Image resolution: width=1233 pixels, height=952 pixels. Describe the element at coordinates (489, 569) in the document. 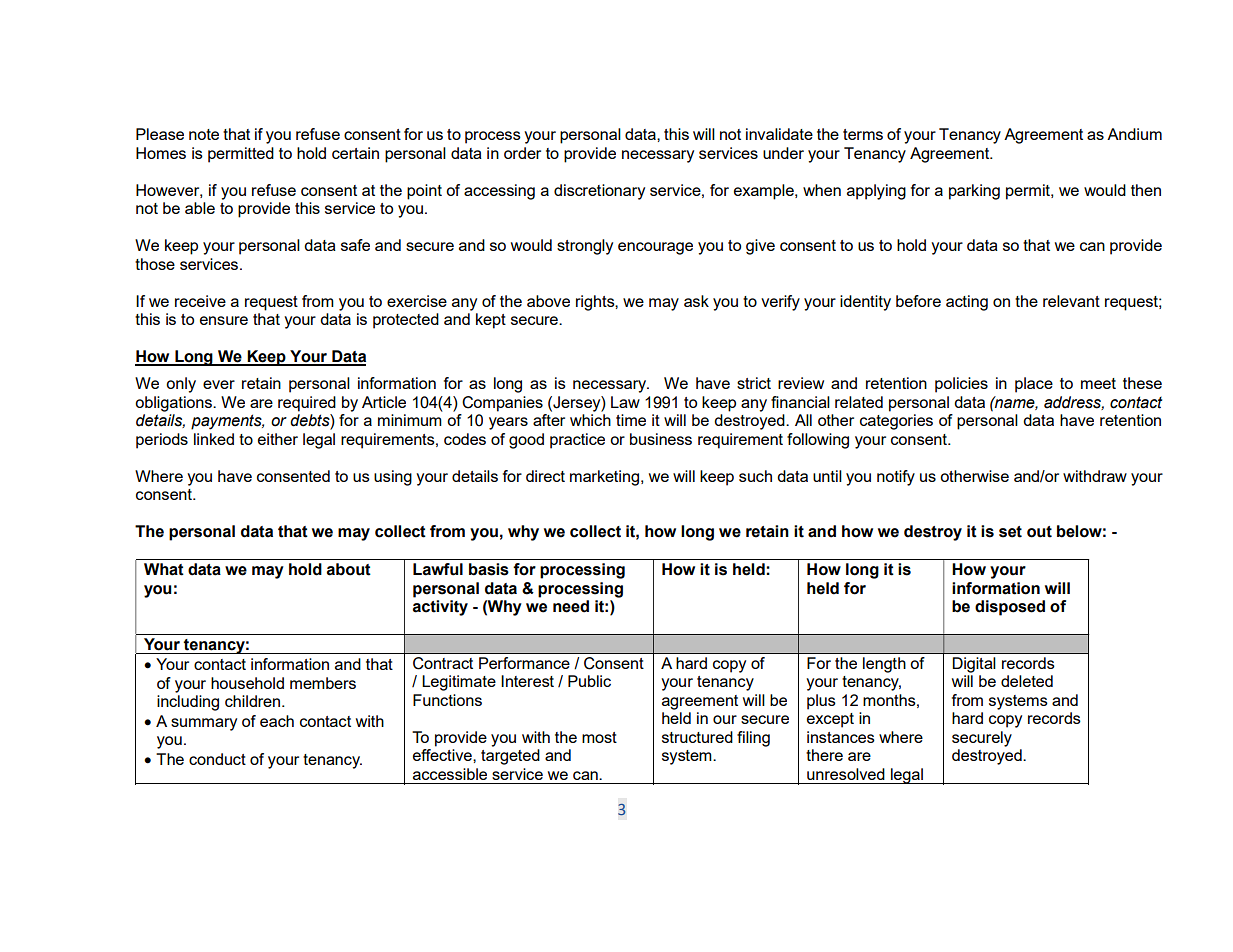

I see `basis` at that location.
